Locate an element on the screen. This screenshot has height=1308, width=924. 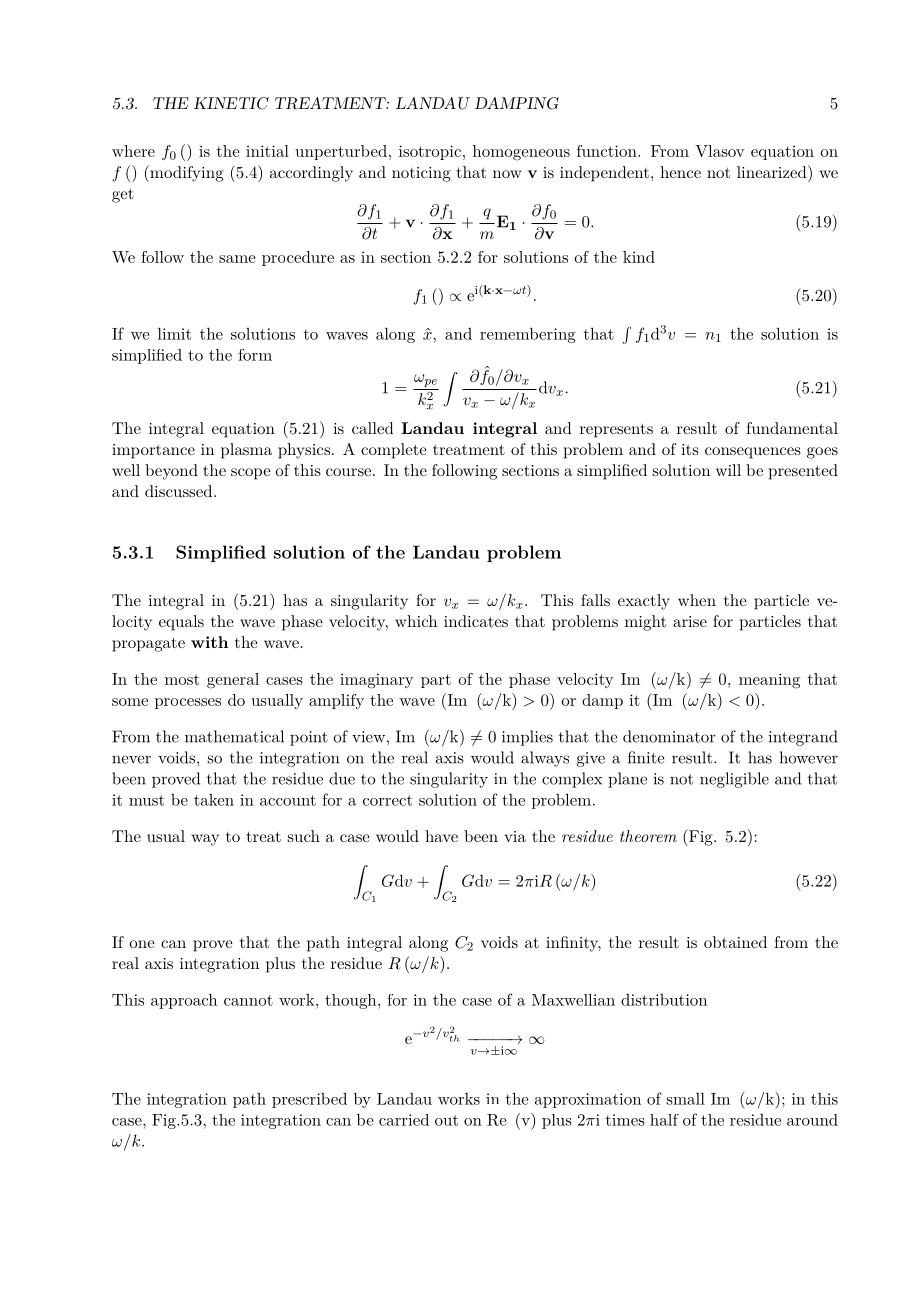
out is located at coordinates (446, 1120).
